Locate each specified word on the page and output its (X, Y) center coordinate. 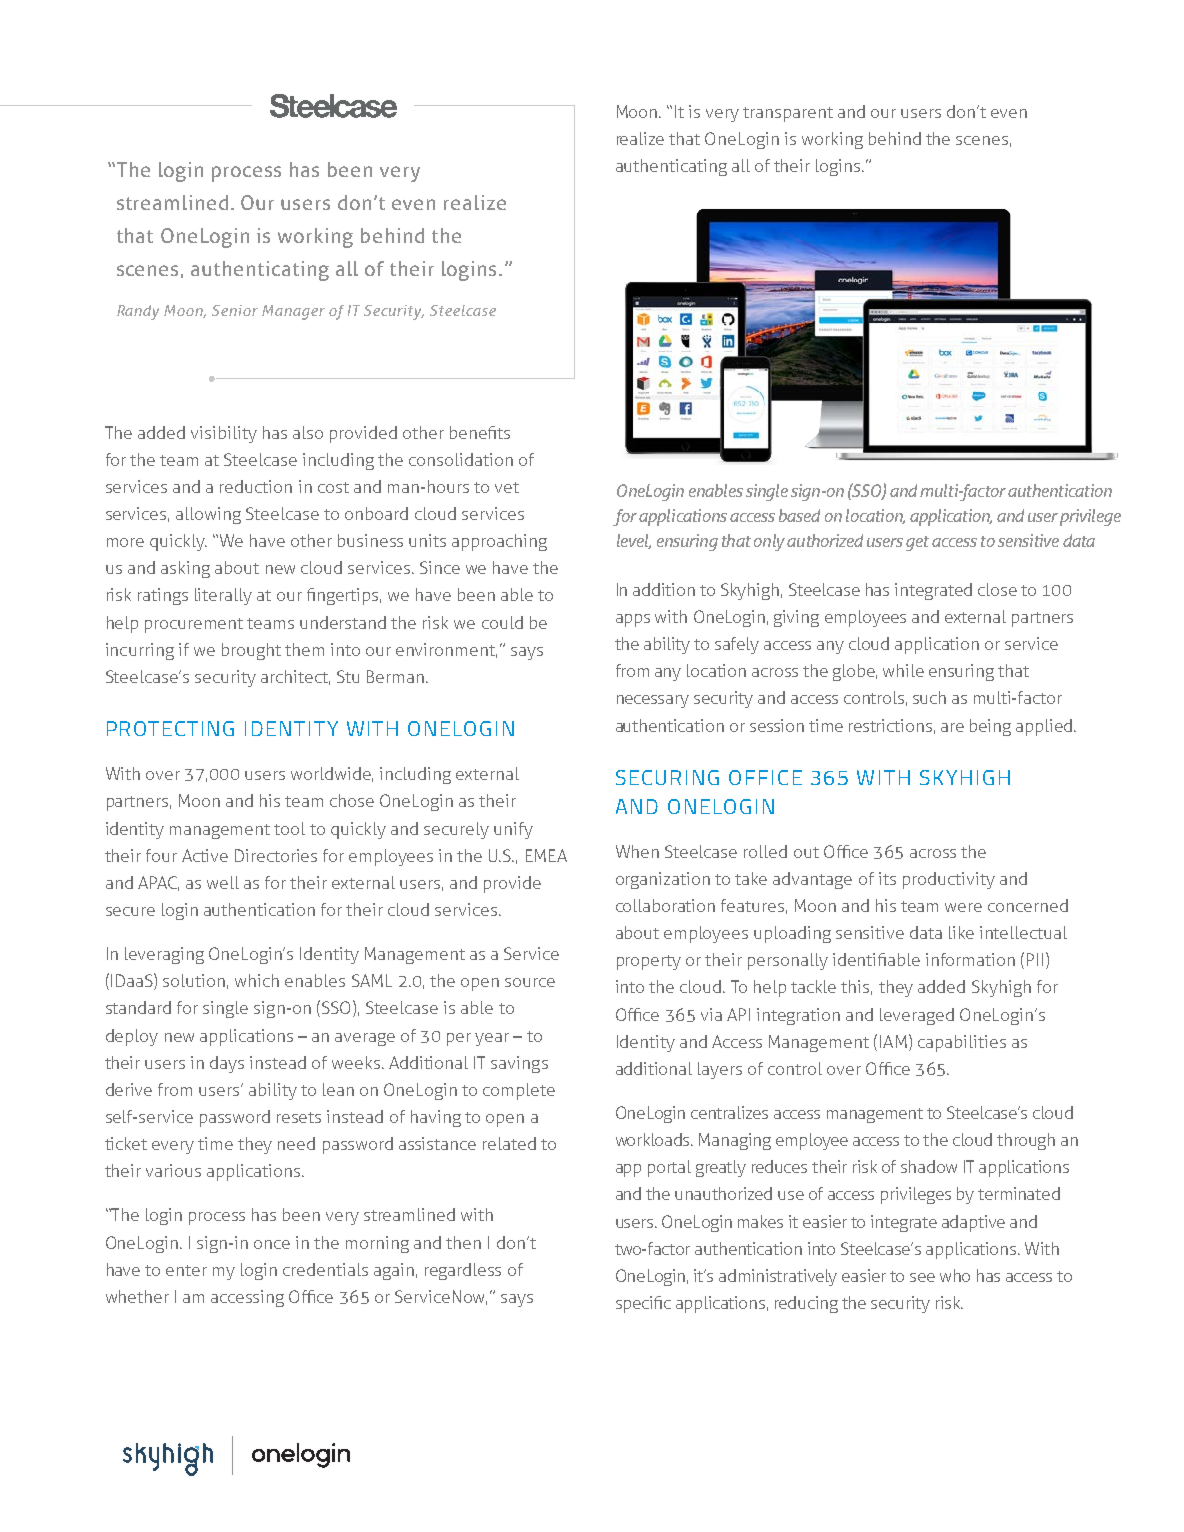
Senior (235, 310)
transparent (788, 114)
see (922, 1277)
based (799, 515)
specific (643, 1304)
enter (186, 1270)
